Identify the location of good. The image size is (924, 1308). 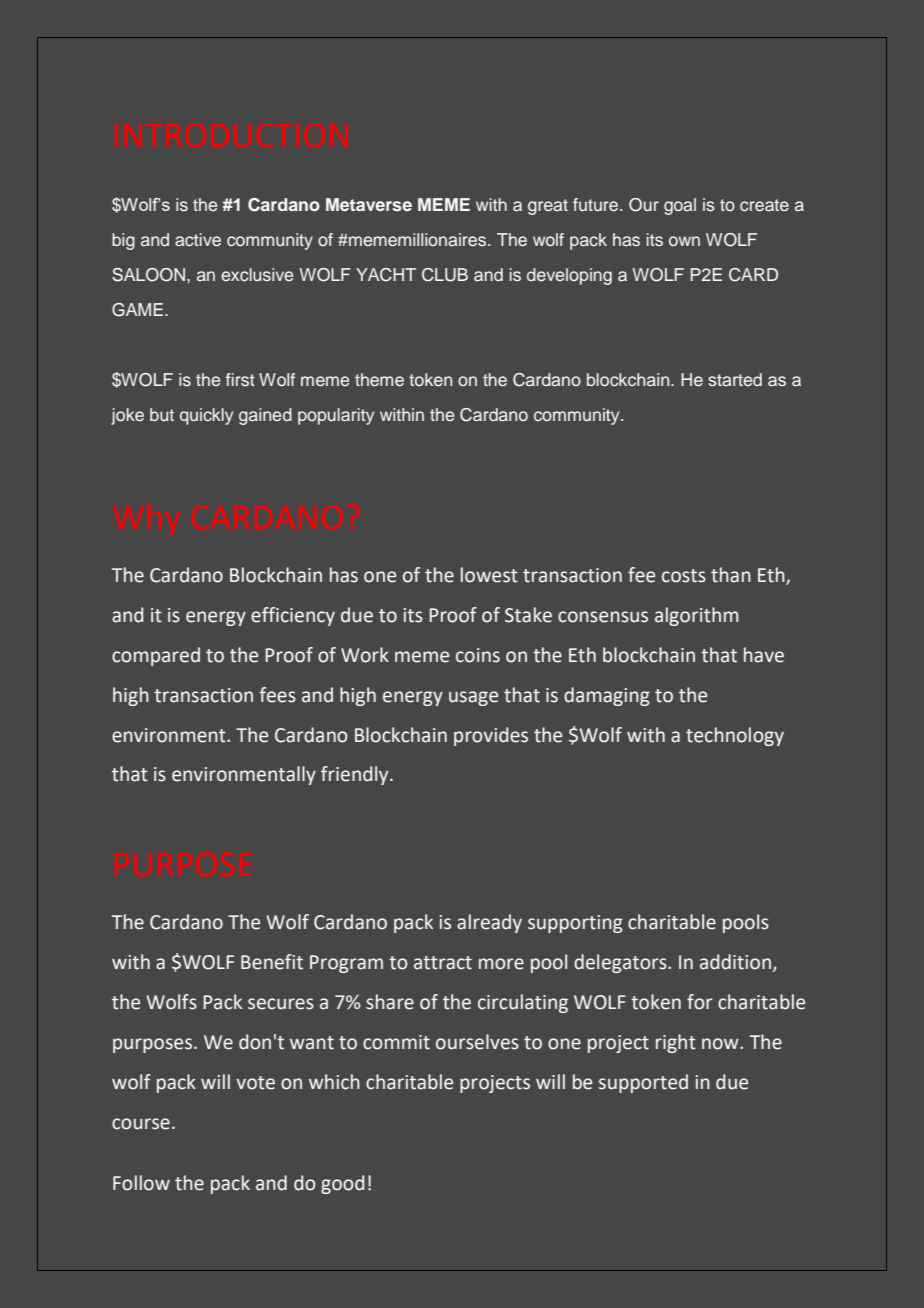
(342, 1184).
